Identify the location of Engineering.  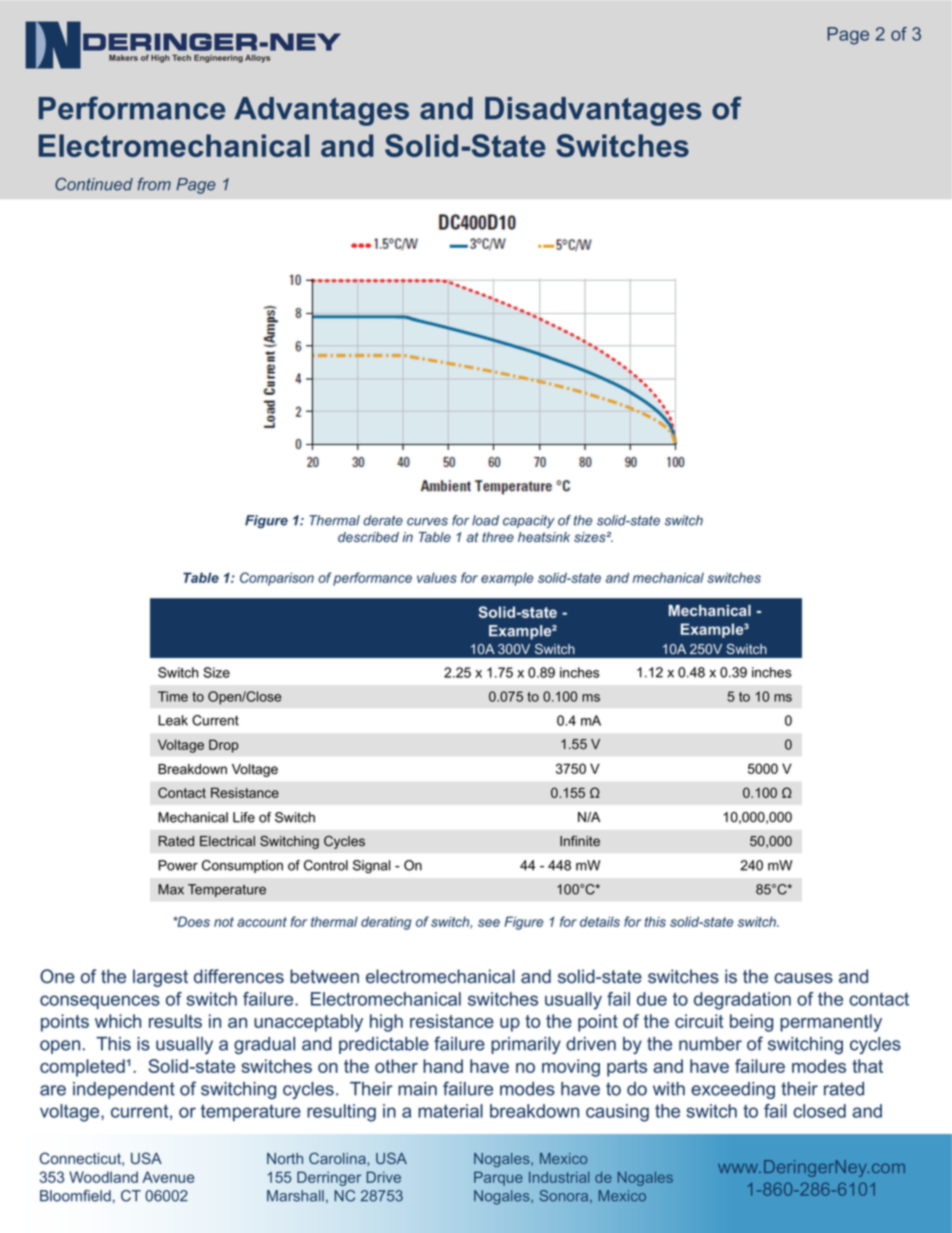
(218, 58).
